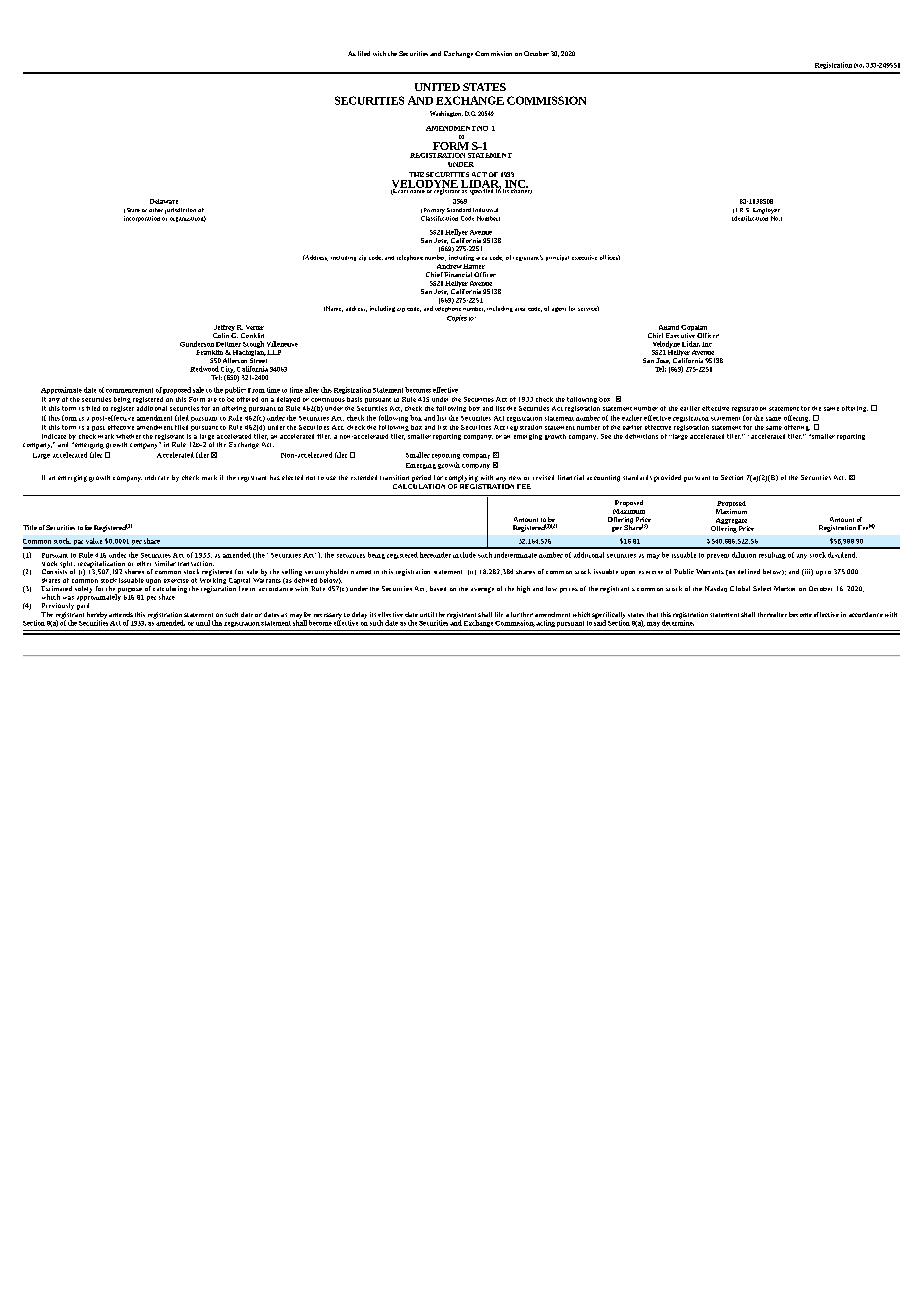 The height and width of the screenshot is (1308, 924). I want to click on Anand, so click(669, 327).
